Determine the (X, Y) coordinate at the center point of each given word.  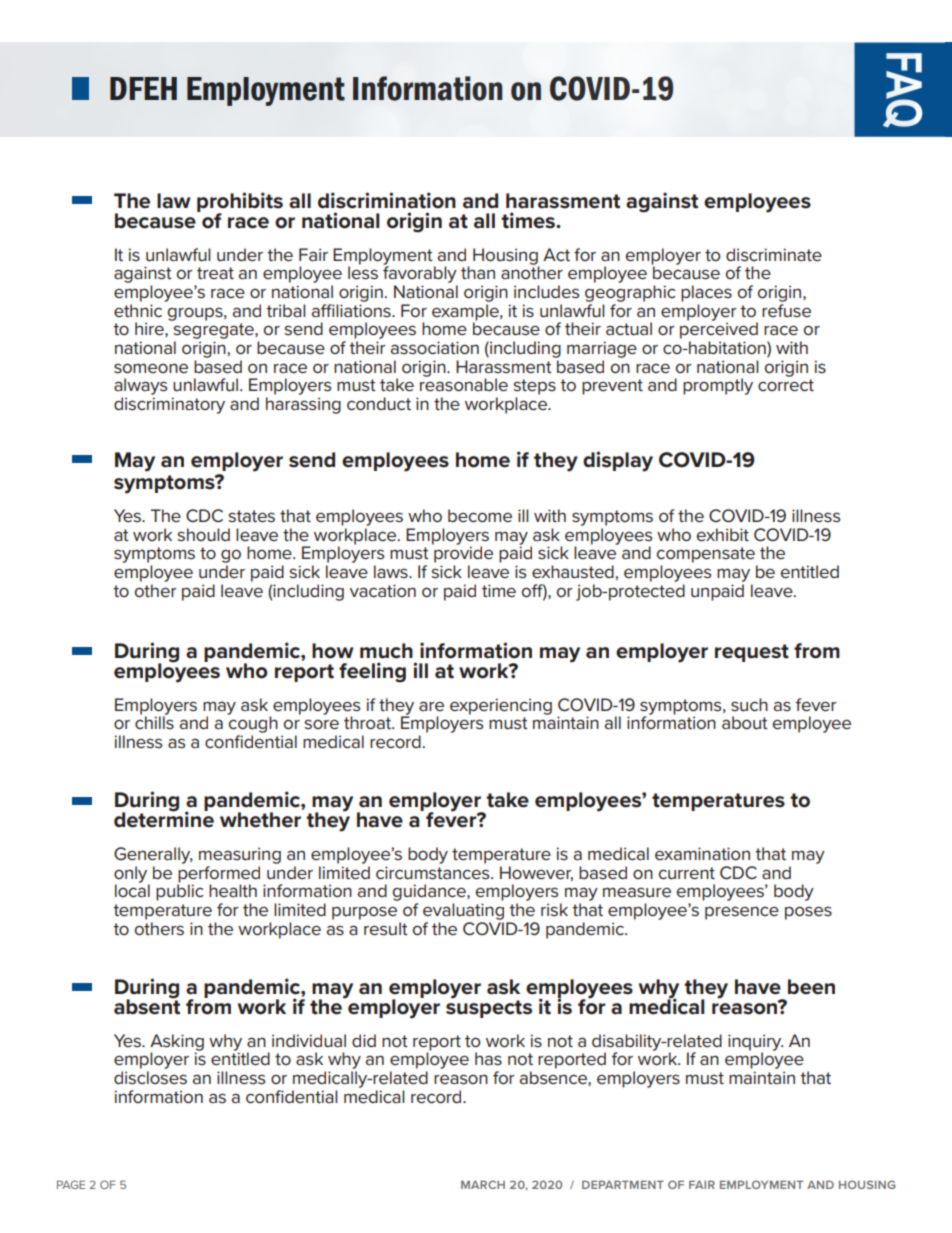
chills (154, 721)
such (749, 704)
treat (215, 273)
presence (742, 913)
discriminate (774, 255)
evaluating (463, 911)
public (179, 891)
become (480, 515)
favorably (420, 273)
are (431, 706)
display (618, 461)
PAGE (71, 1184)
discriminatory (169, 405)
